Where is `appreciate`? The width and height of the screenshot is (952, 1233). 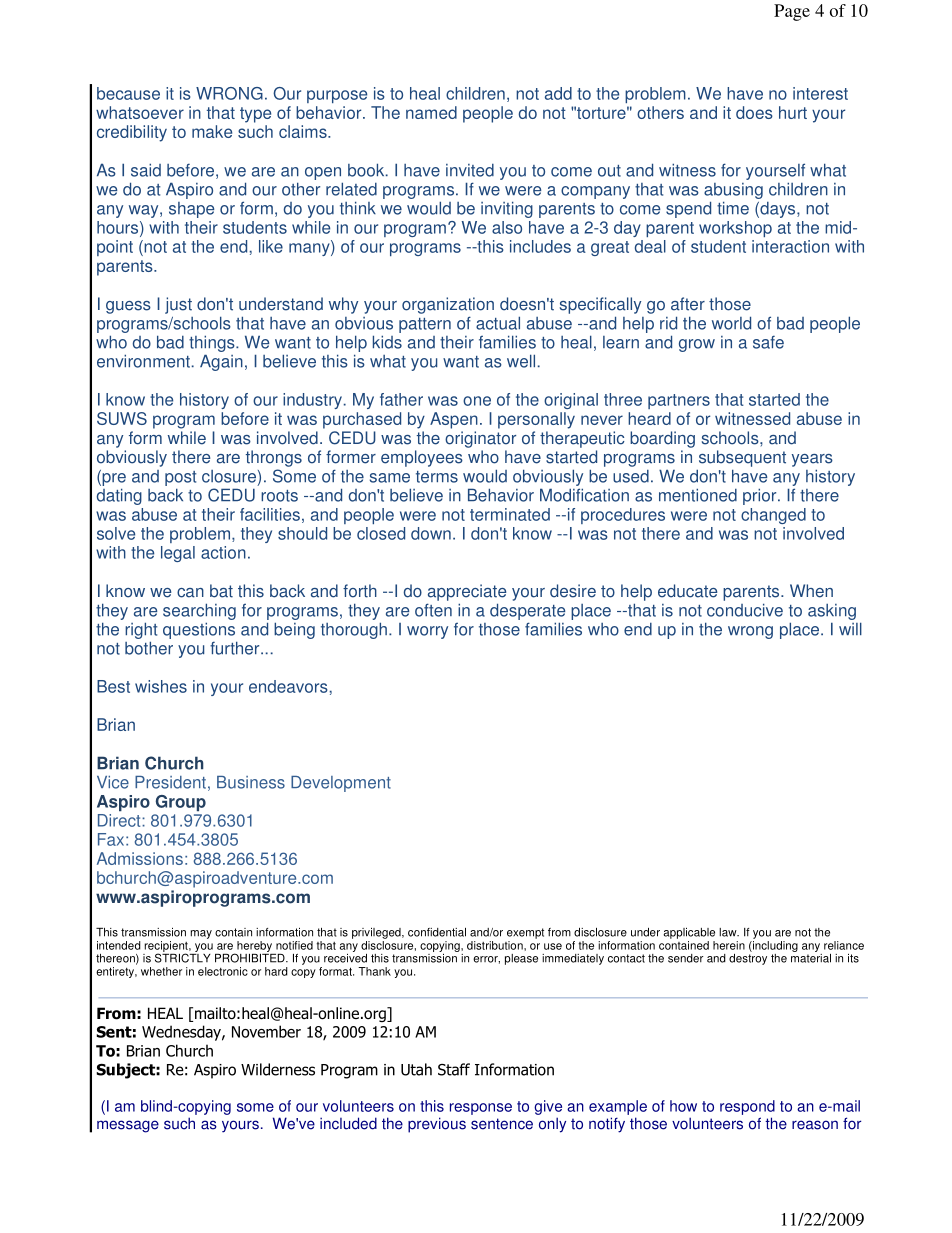 appreciate is located at coordinates (467, 592).
